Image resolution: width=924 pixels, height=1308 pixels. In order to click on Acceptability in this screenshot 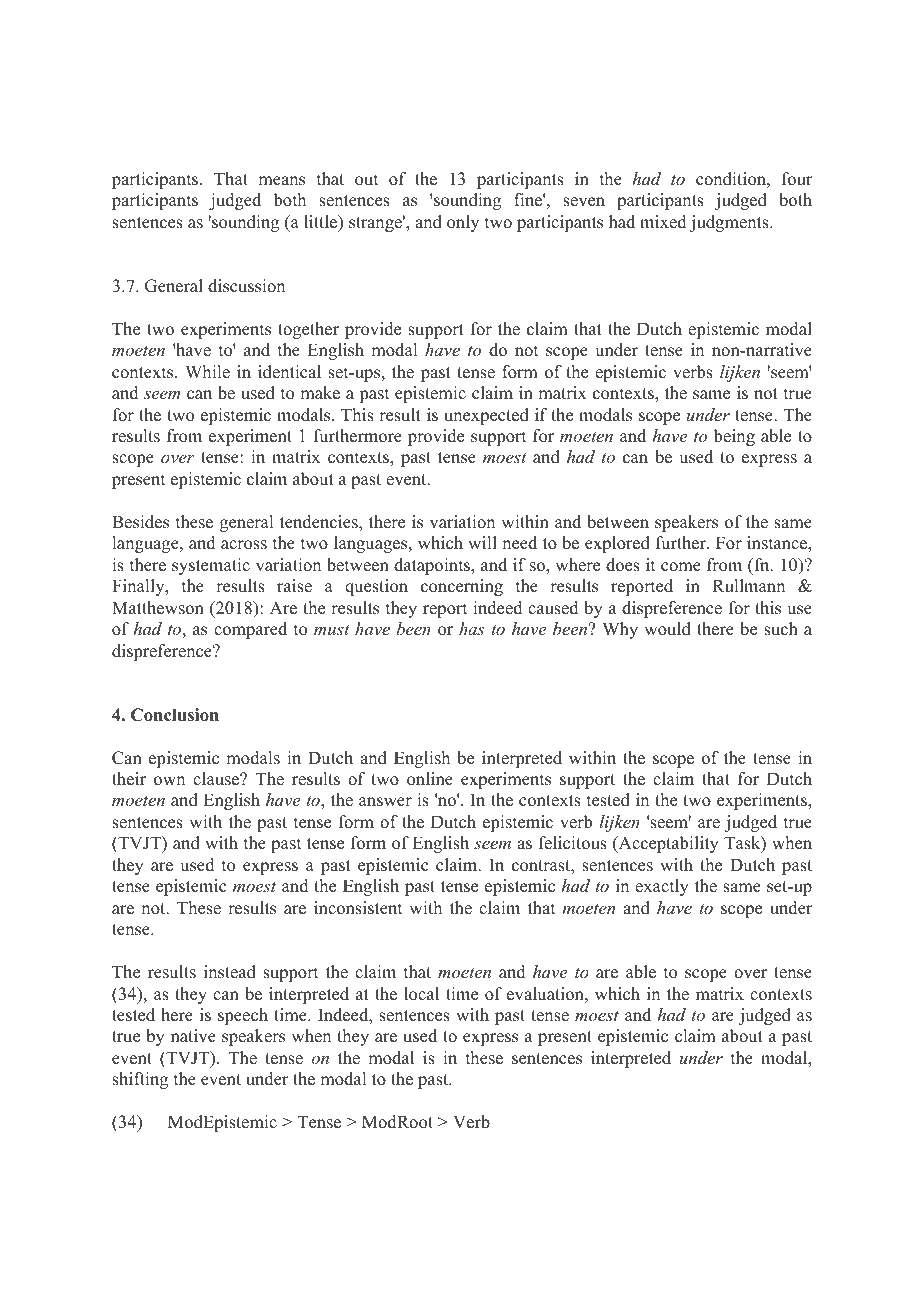, I will do `click(667, 844)`.
